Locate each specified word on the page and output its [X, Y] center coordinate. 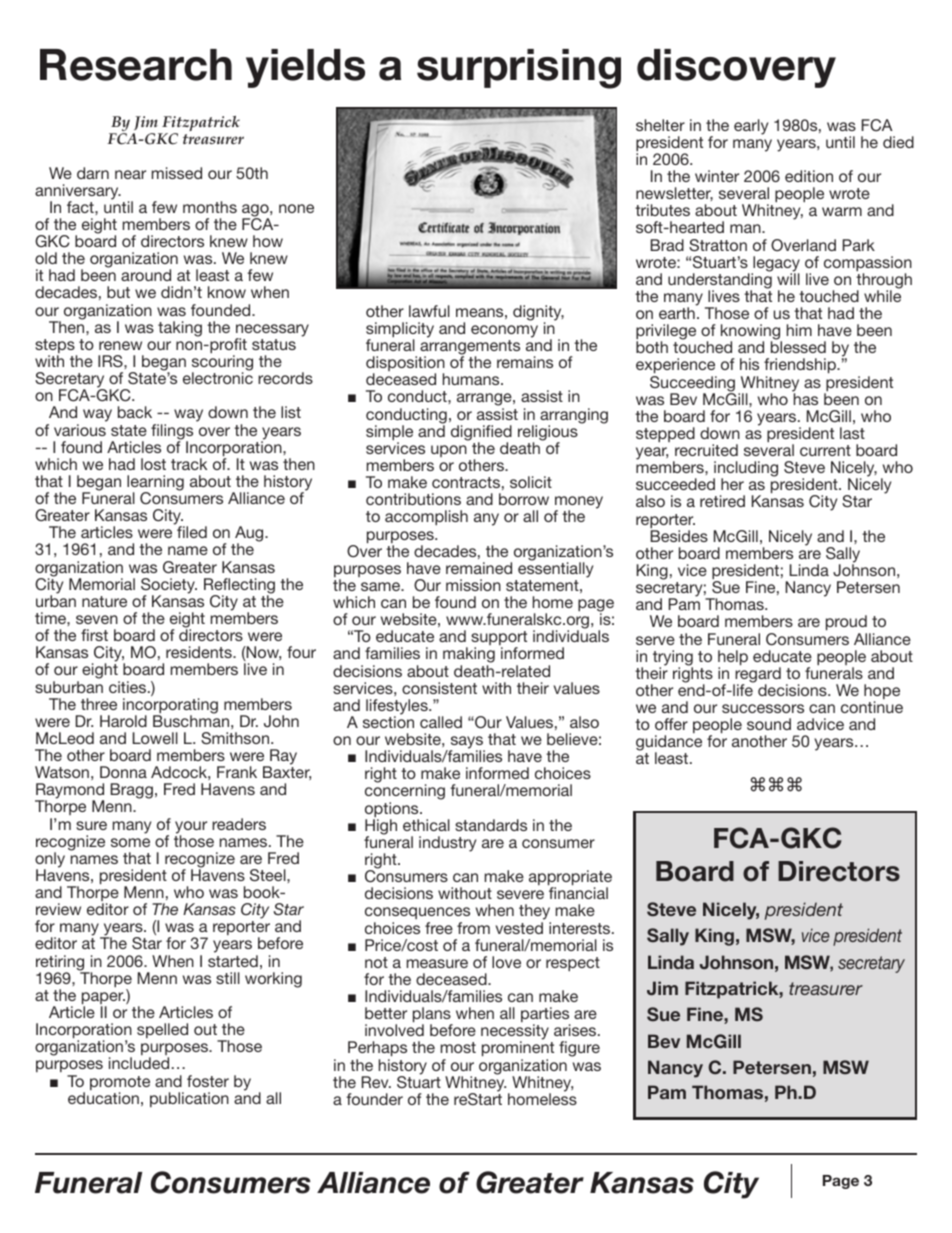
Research [136, 65]
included [139, 1063]
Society [169, 587]
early [751, 127]
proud [846, 624]
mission [473, 585]
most [458, 1047]
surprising [519, 69]
